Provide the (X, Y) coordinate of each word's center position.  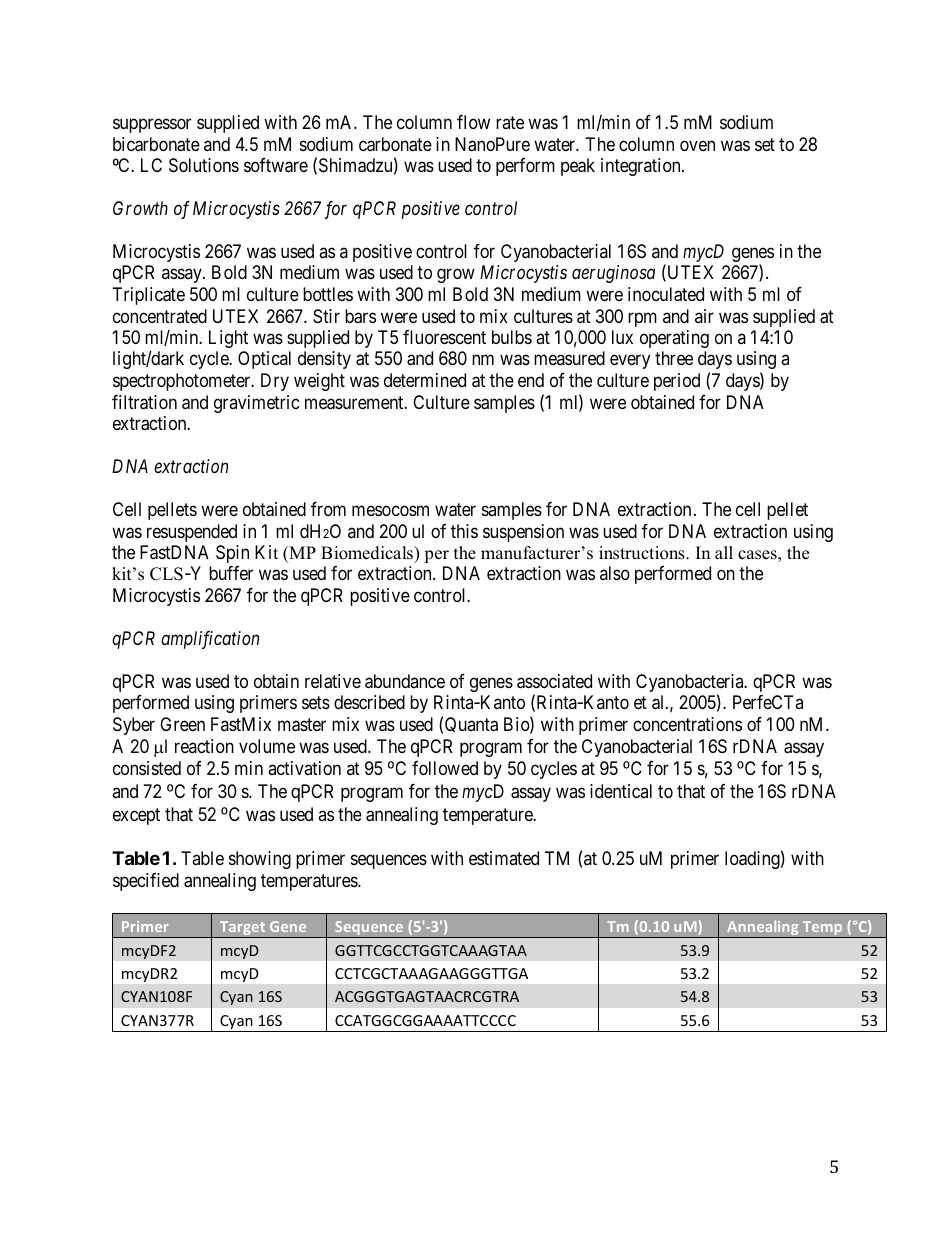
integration (642, 167)
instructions (643, 553)
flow (473, 122)
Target (242, 930)
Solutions (204, 165)
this (464, 531)
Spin (232, 554)
